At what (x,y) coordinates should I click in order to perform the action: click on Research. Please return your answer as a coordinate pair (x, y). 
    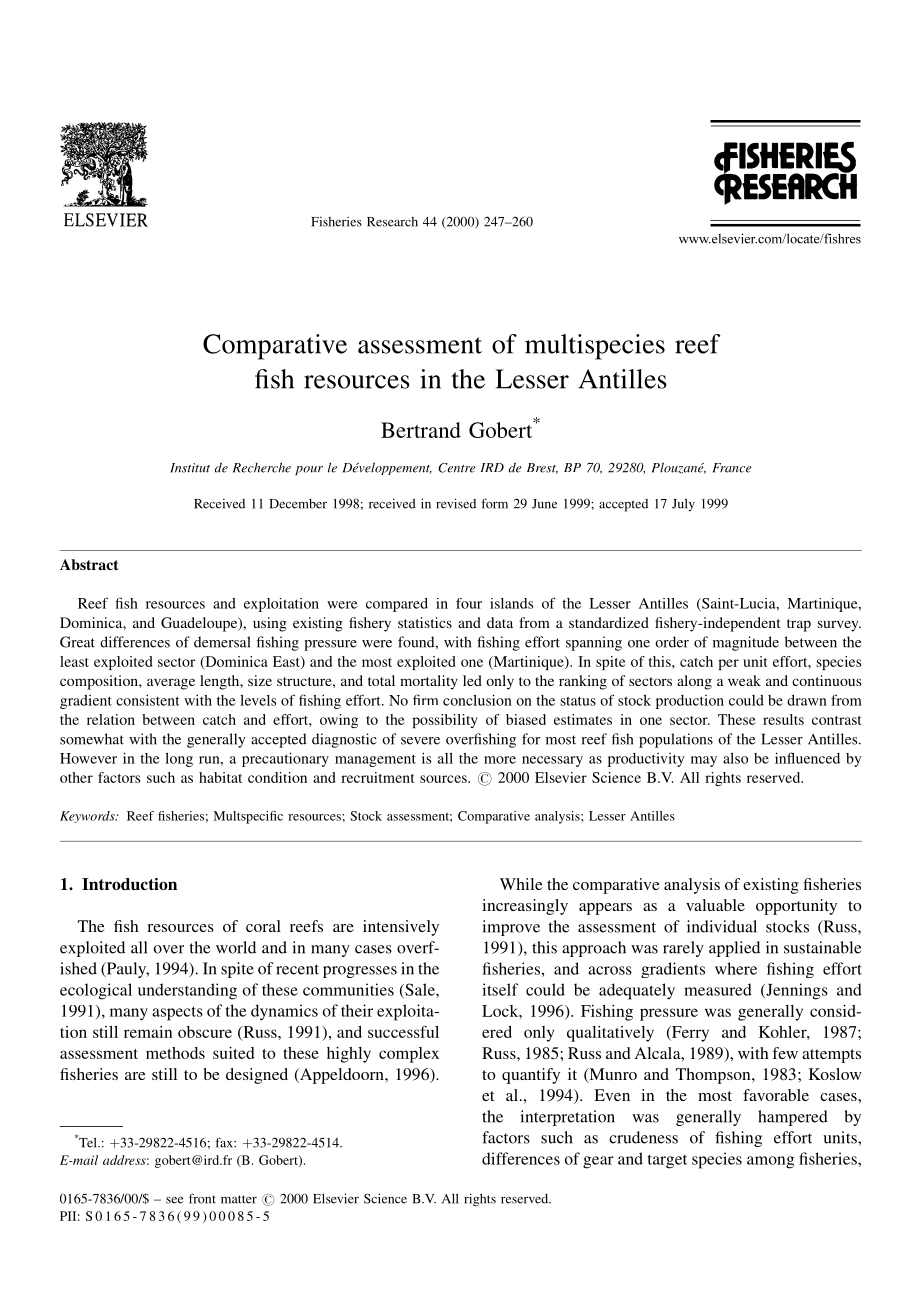
    Looking at the image, I should click on (392, 222).
